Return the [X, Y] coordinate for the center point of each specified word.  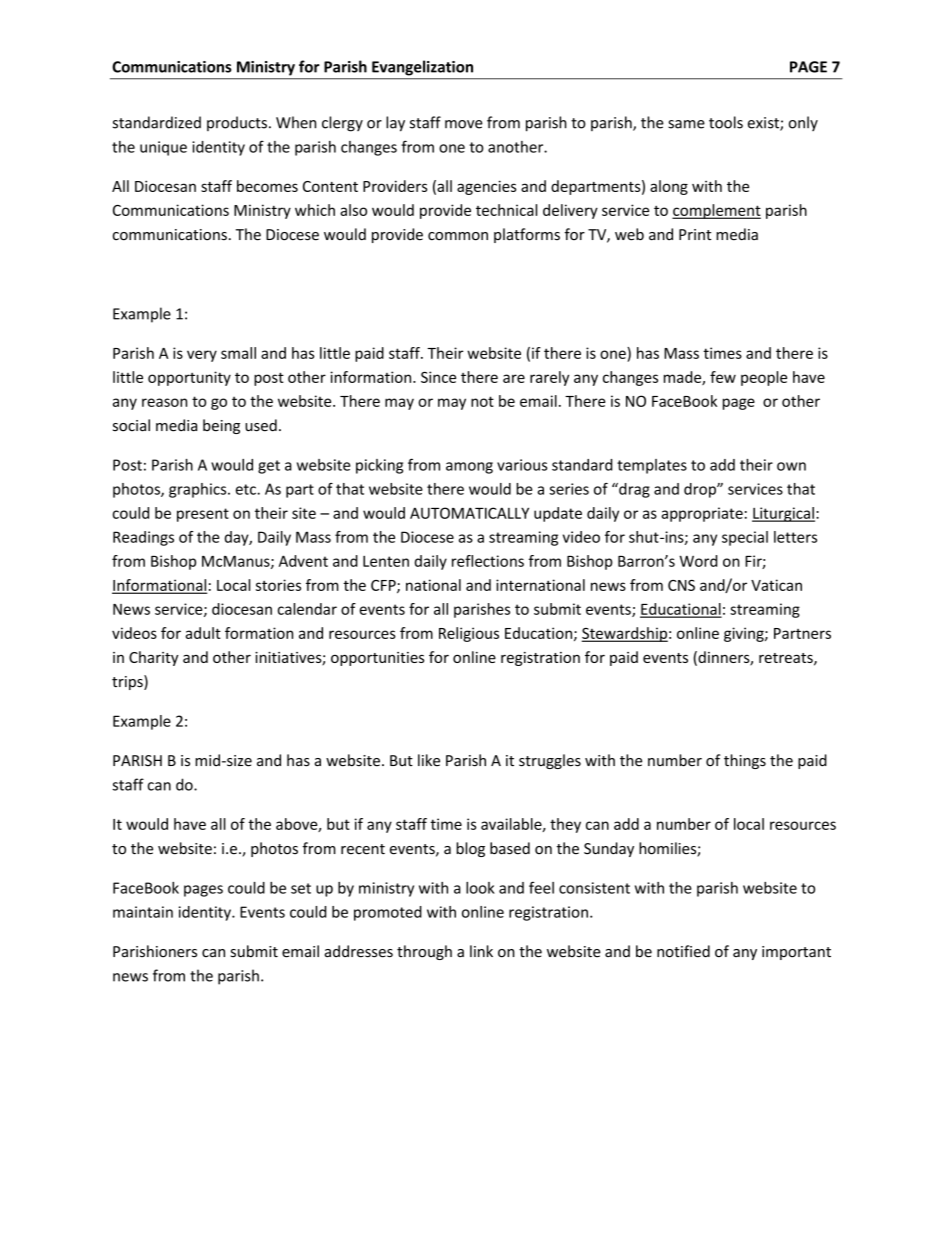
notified [683, 951]
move [464, 124]
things [745, 761]
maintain [143, 912]
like [429, 760]
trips [128, 682]
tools [726, 122]
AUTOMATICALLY [469, 513]
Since [438, 377]
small [238, 353]
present [203, 515]
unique [163, 148]
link [481, 951]
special [745, 538]
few [723, 377]
